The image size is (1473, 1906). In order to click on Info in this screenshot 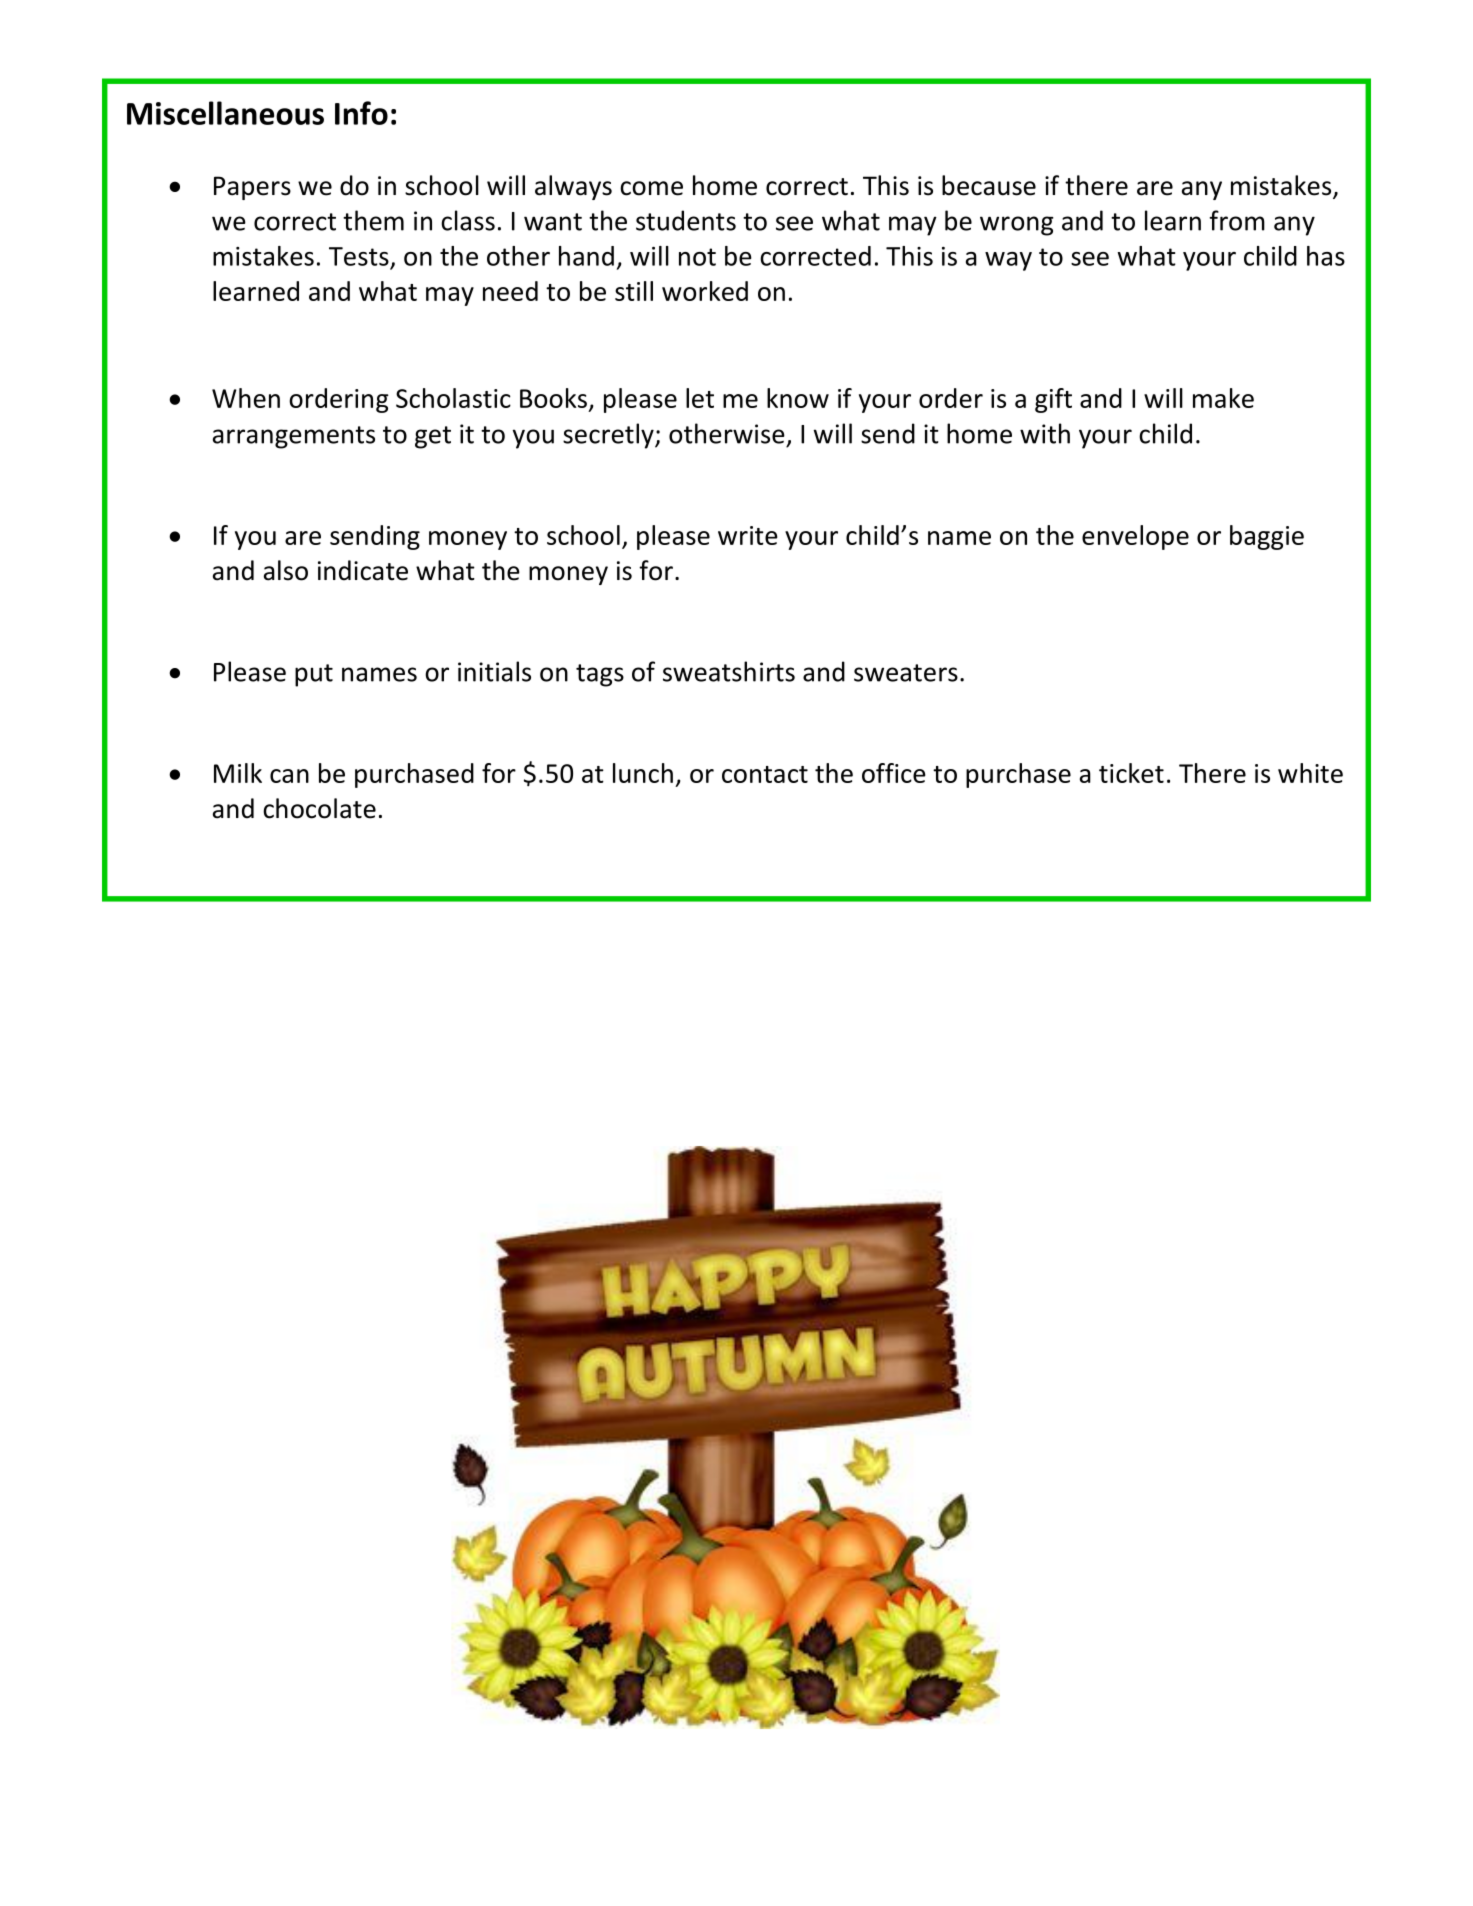, I will do `click(361, 113)`.
